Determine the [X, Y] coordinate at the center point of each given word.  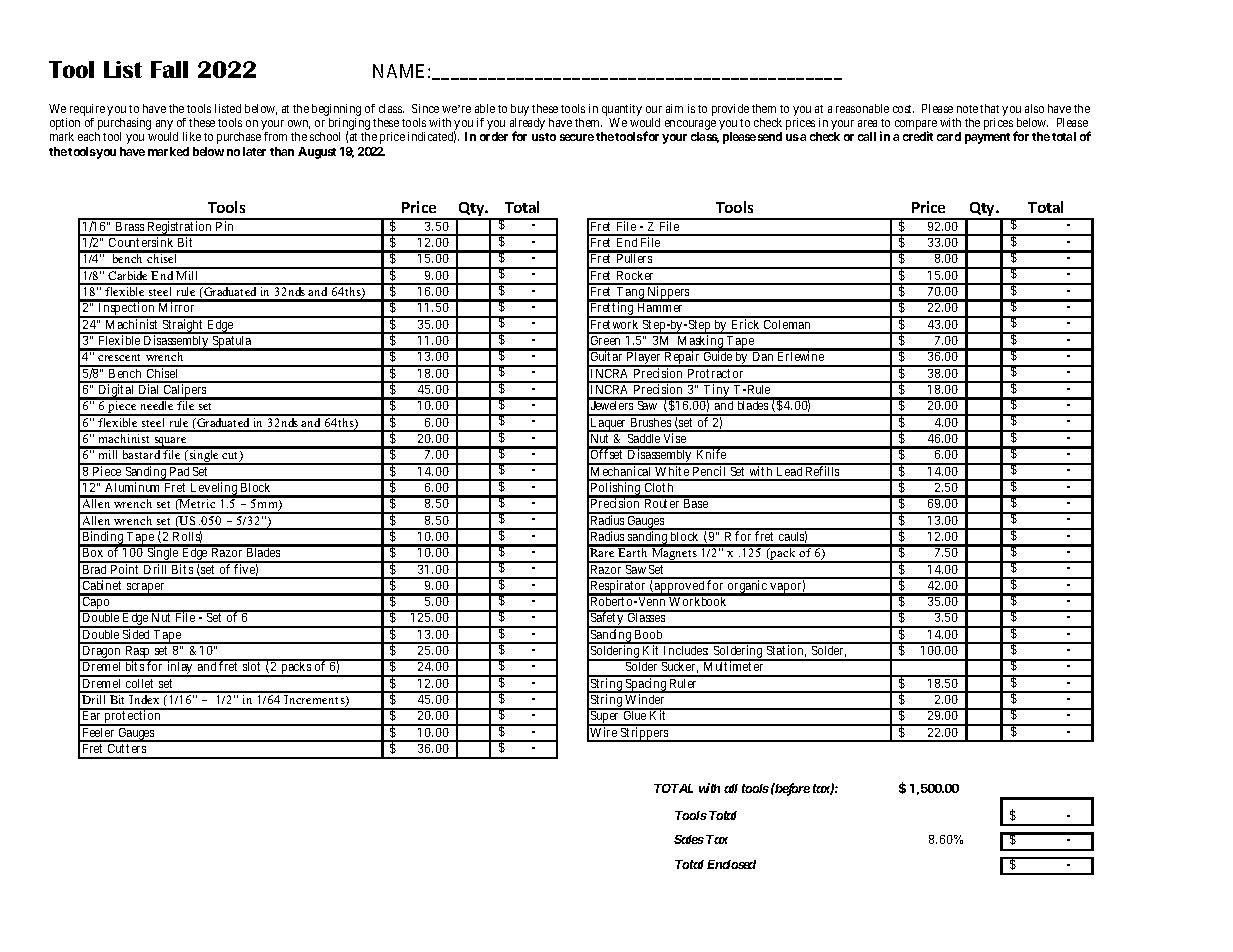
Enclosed [731, 864]
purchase [239, 138]
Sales [689, 839]
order [494, 136]
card [949, 136]
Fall [169, 69]
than [282, 151]
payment [987, 138]
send [770, 136]
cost [903, 109]
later [254, 151]
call [867, 136]
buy [520, 110]
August [317, 153]
